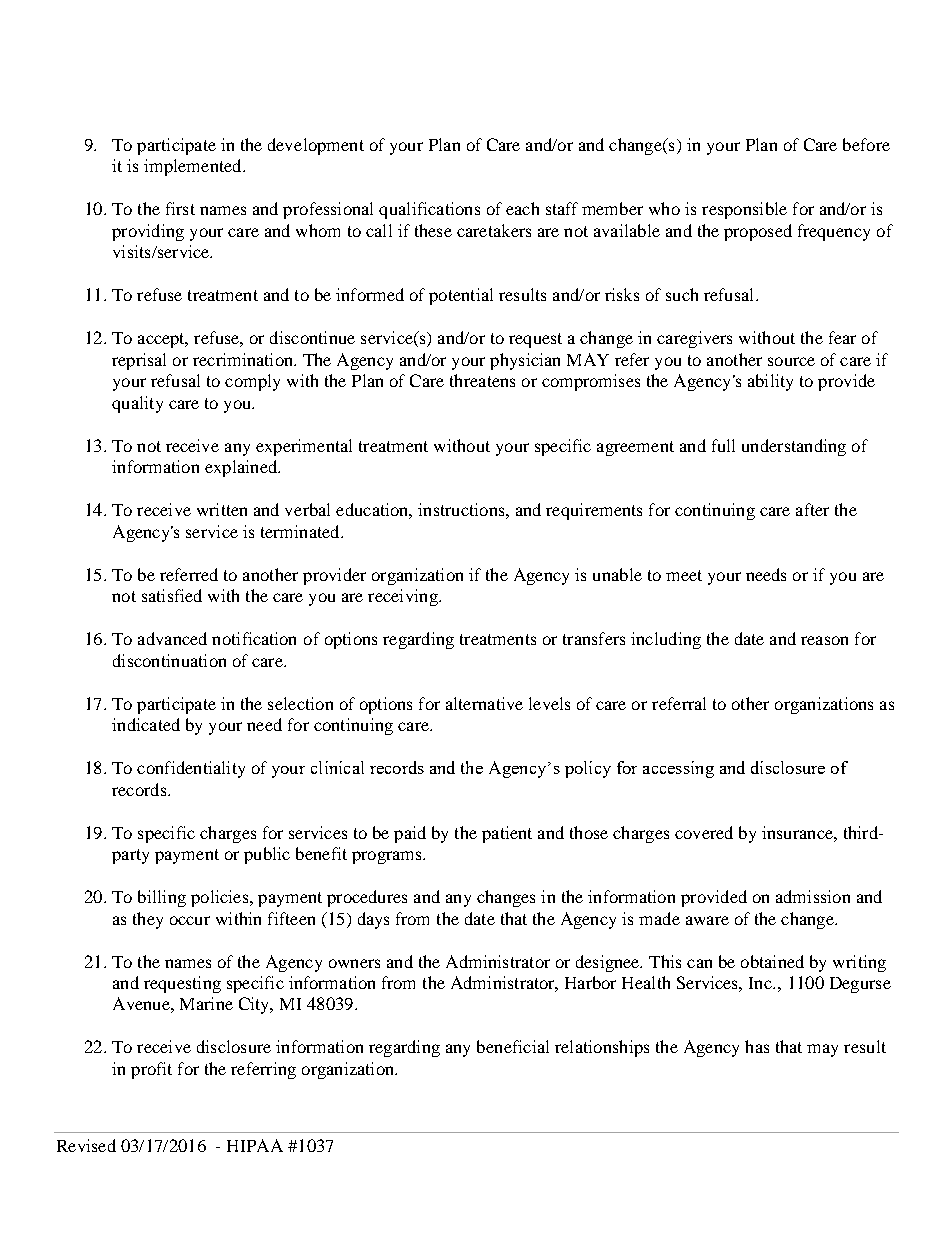 The height and width of the screenshot is (1233, 952). I want to click on beneficial, so click(513, 1046).
